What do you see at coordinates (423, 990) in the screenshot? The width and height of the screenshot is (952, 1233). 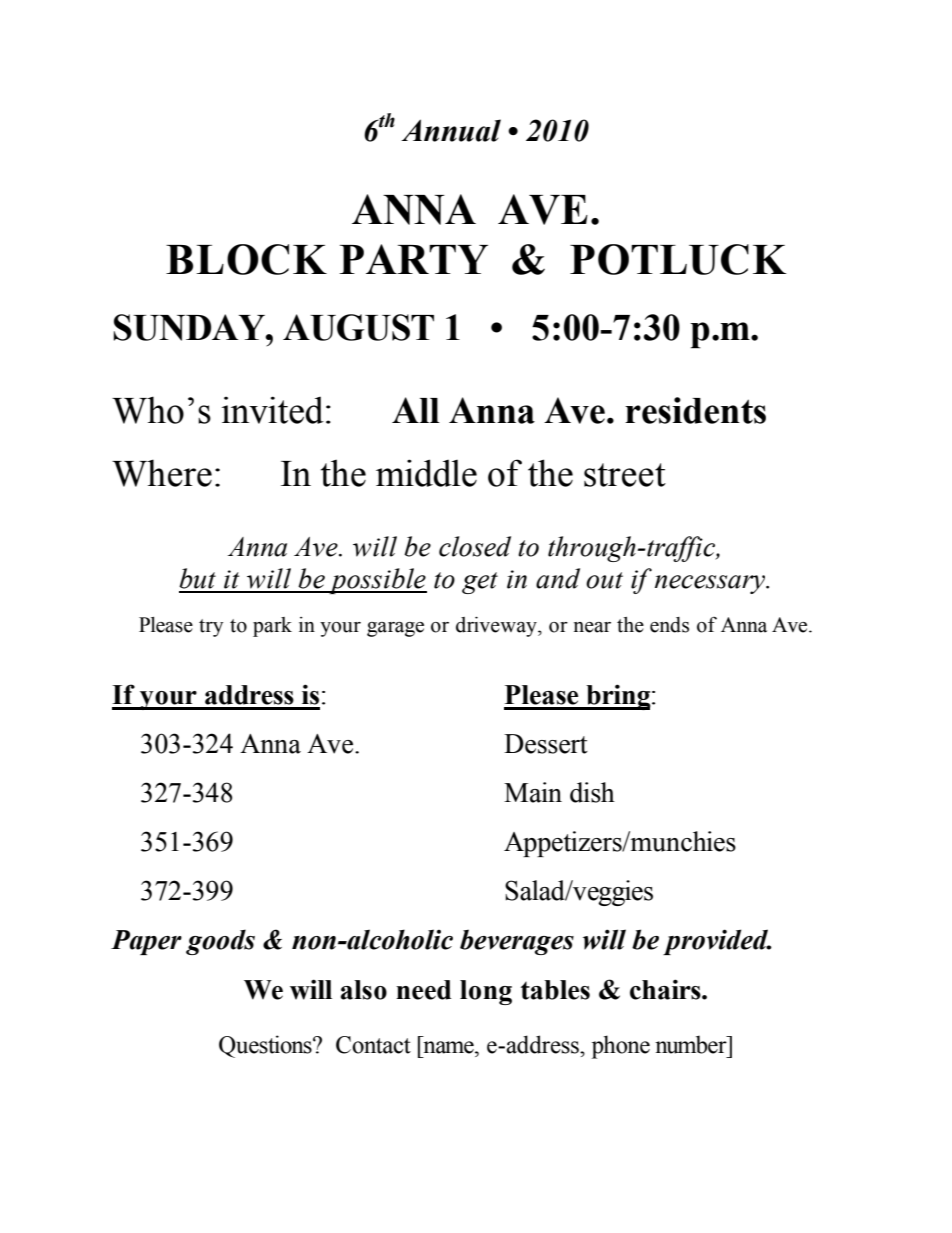 I see `need` at bounding box center [423, 990].
